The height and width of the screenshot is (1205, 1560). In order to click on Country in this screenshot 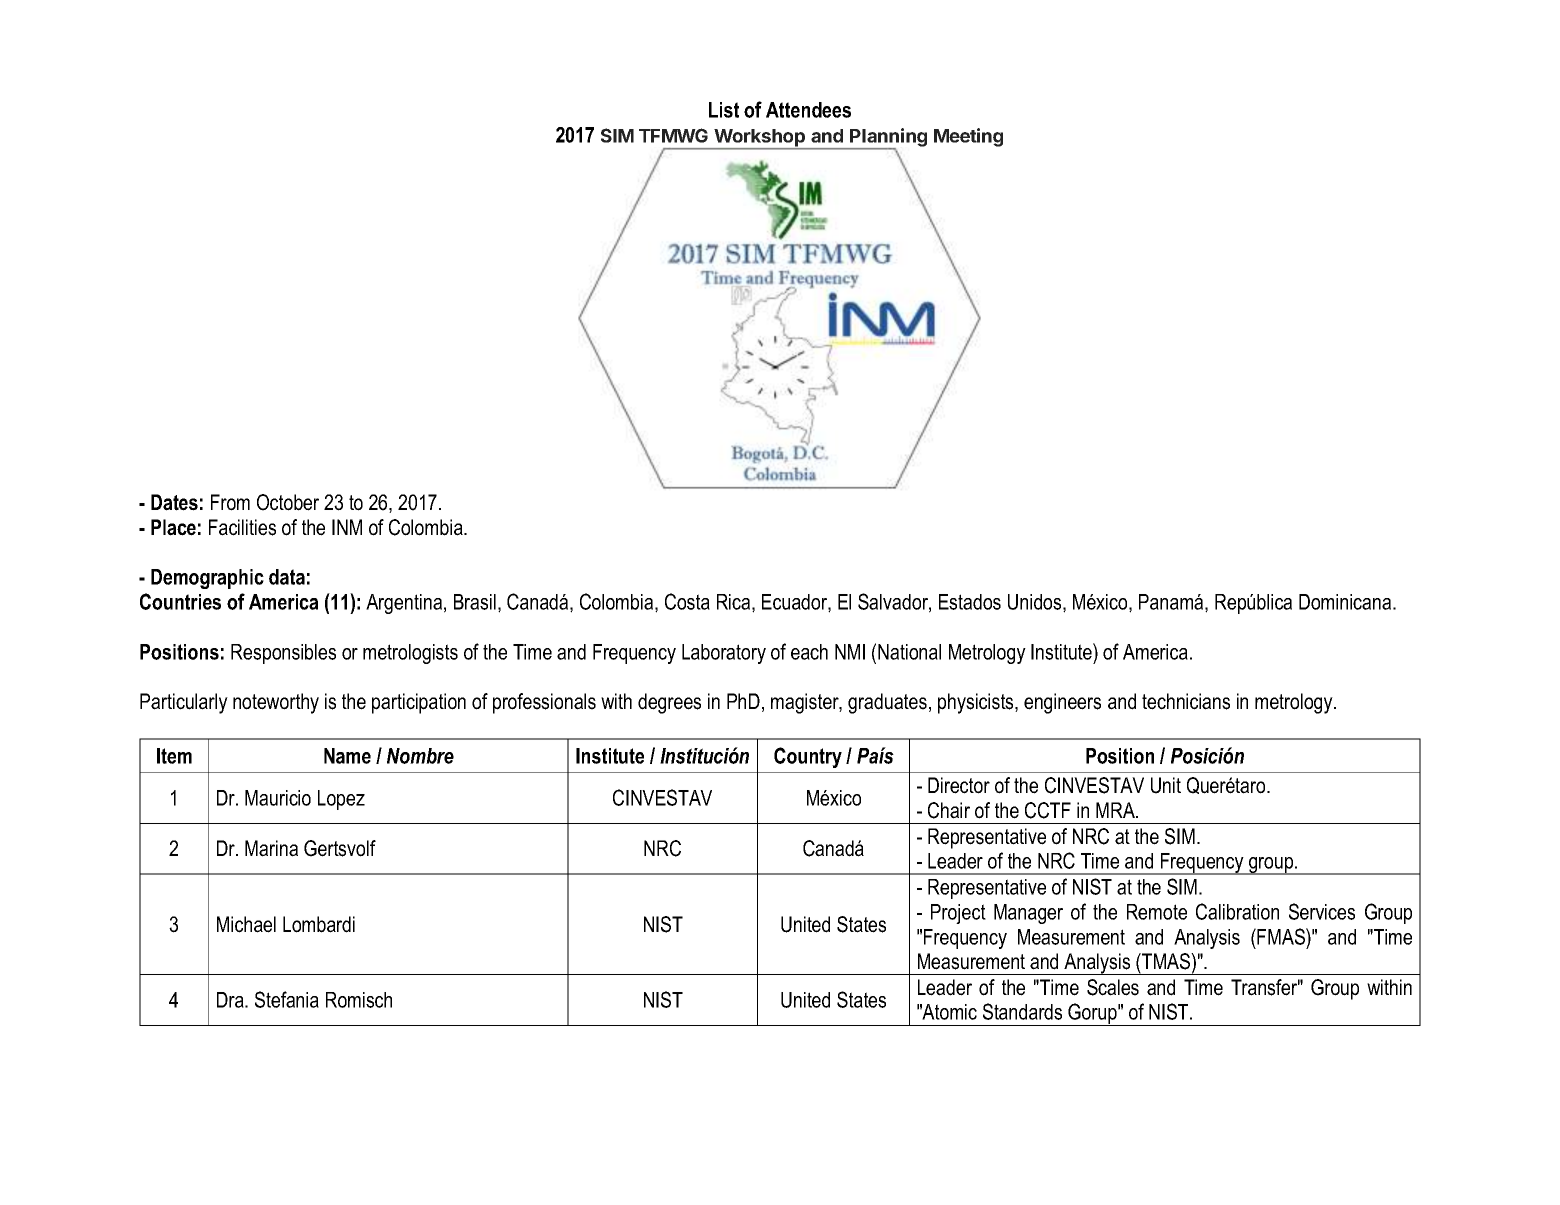, I will do `click(808, 757)`.
